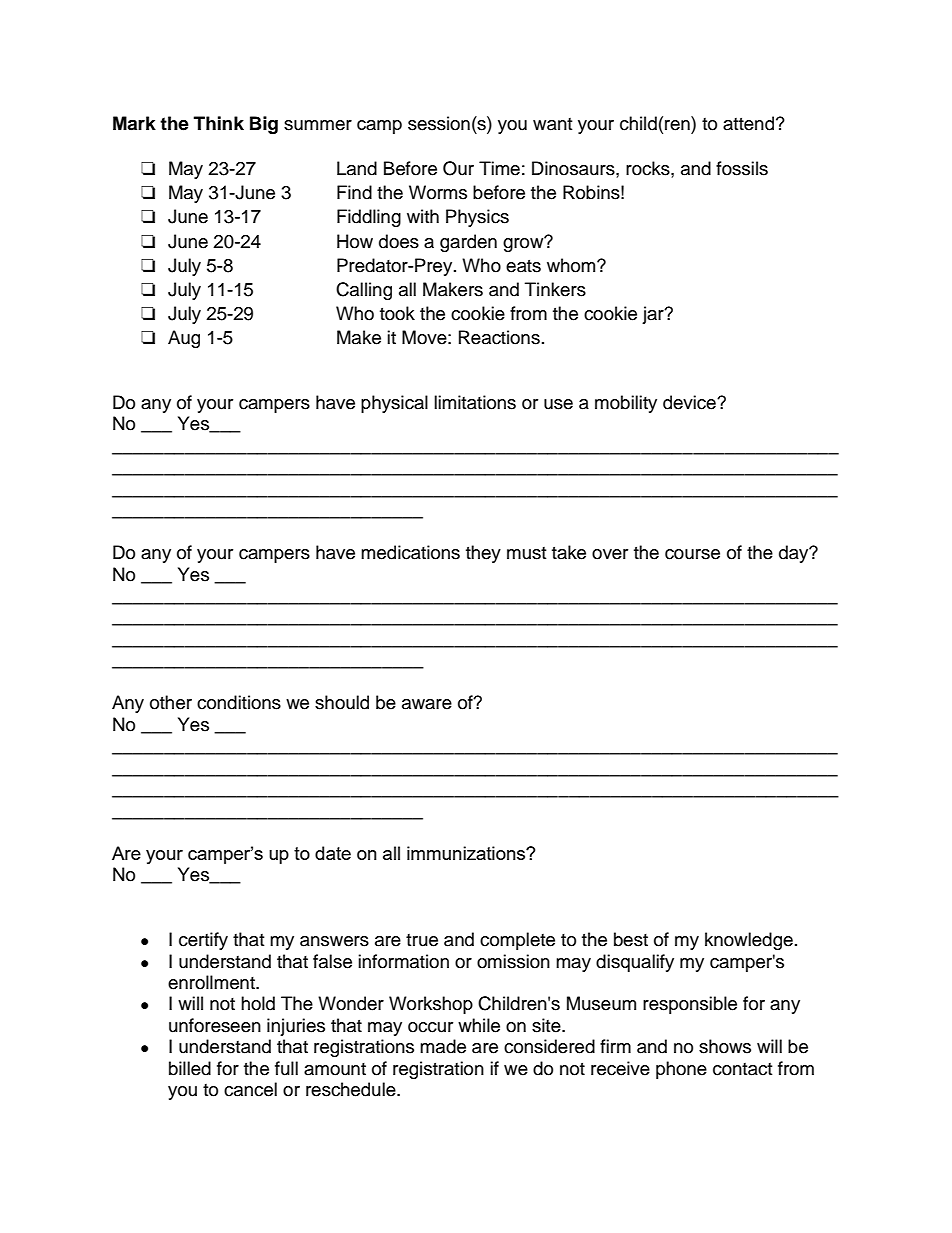  Describe the element at coordinates (690, 402) in the screenshot. I see `device` at that location.
